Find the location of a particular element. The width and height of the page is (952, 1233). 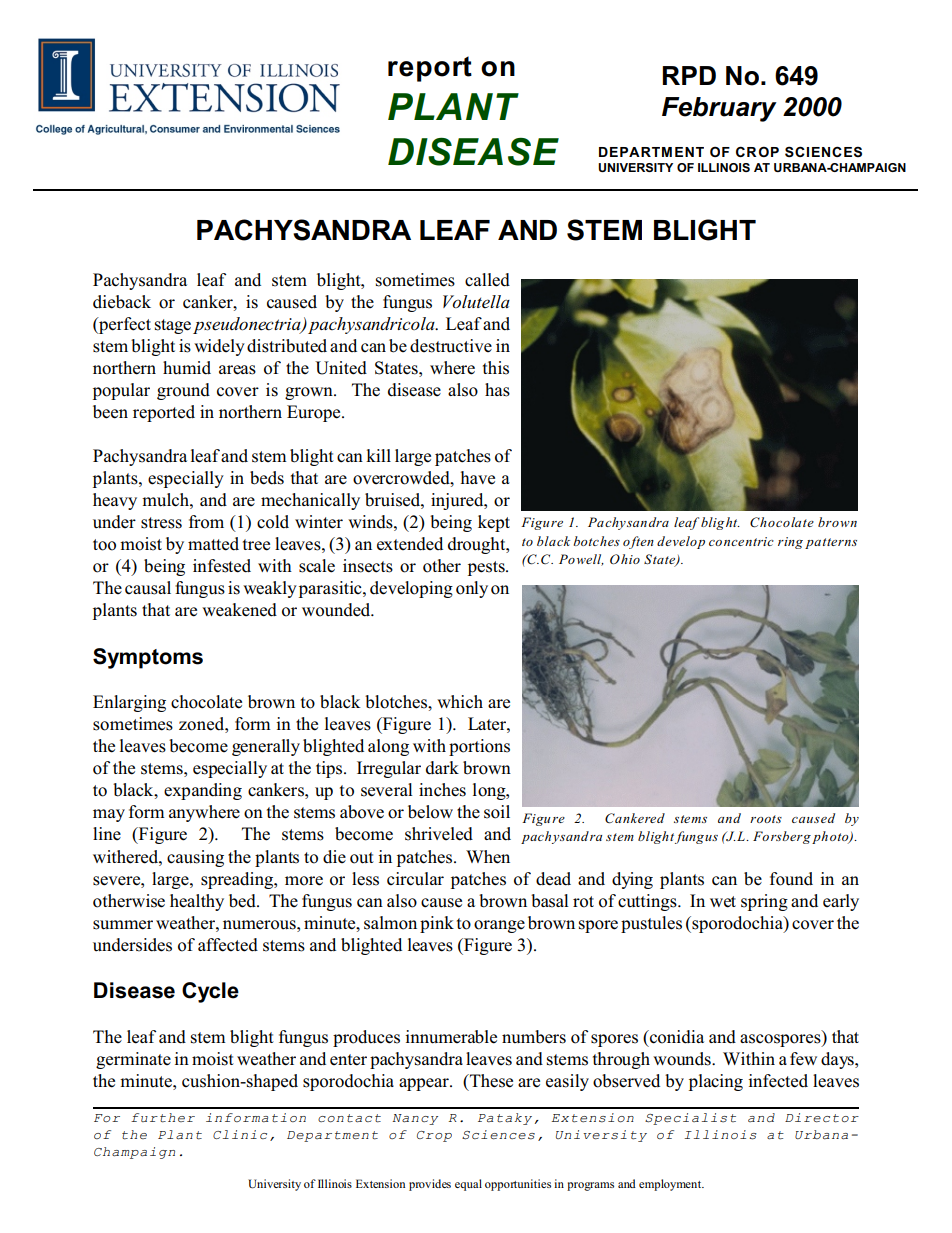

When is located at coordinates (488, 857).
